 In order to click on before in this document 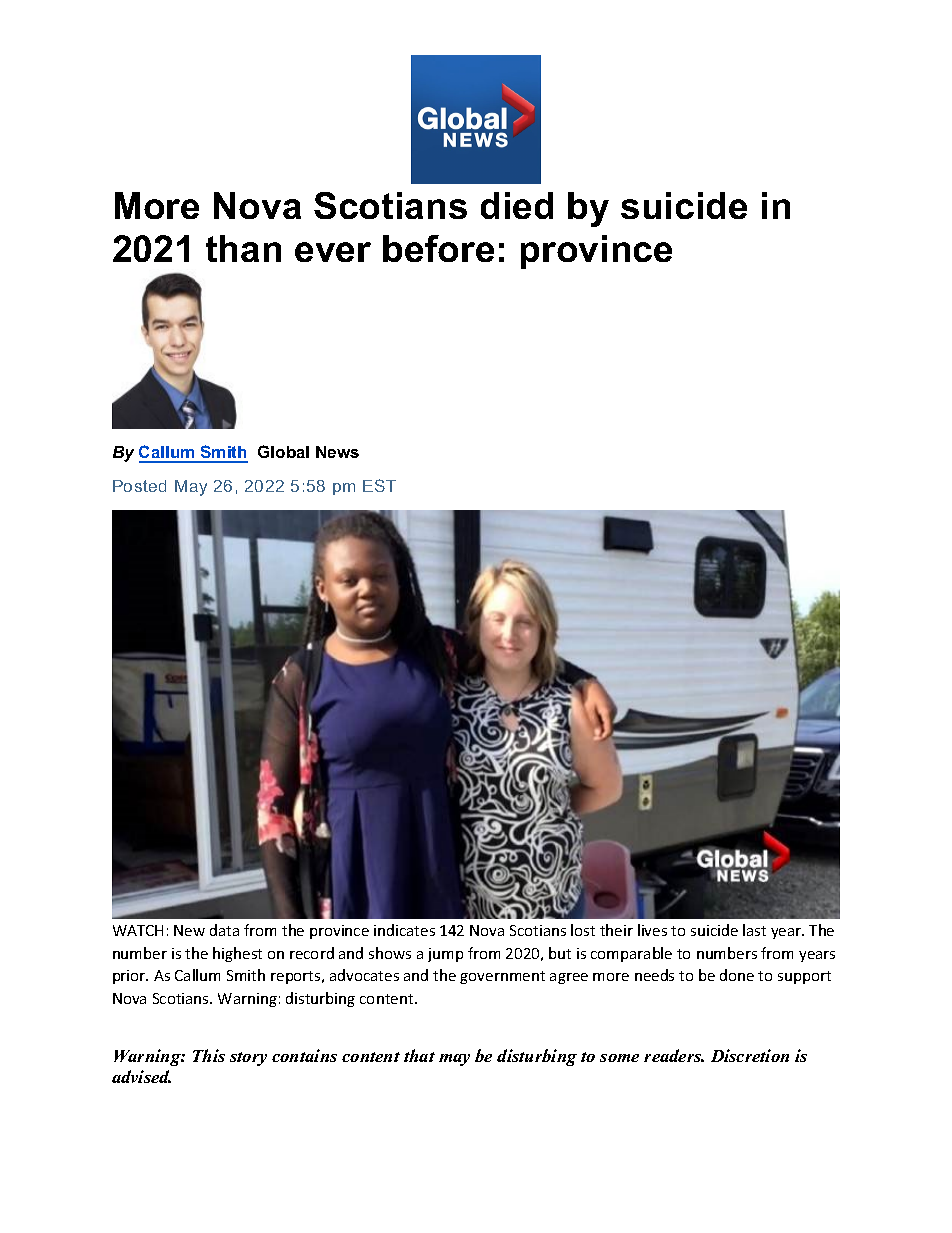, I will do `click(438, 248)`.
